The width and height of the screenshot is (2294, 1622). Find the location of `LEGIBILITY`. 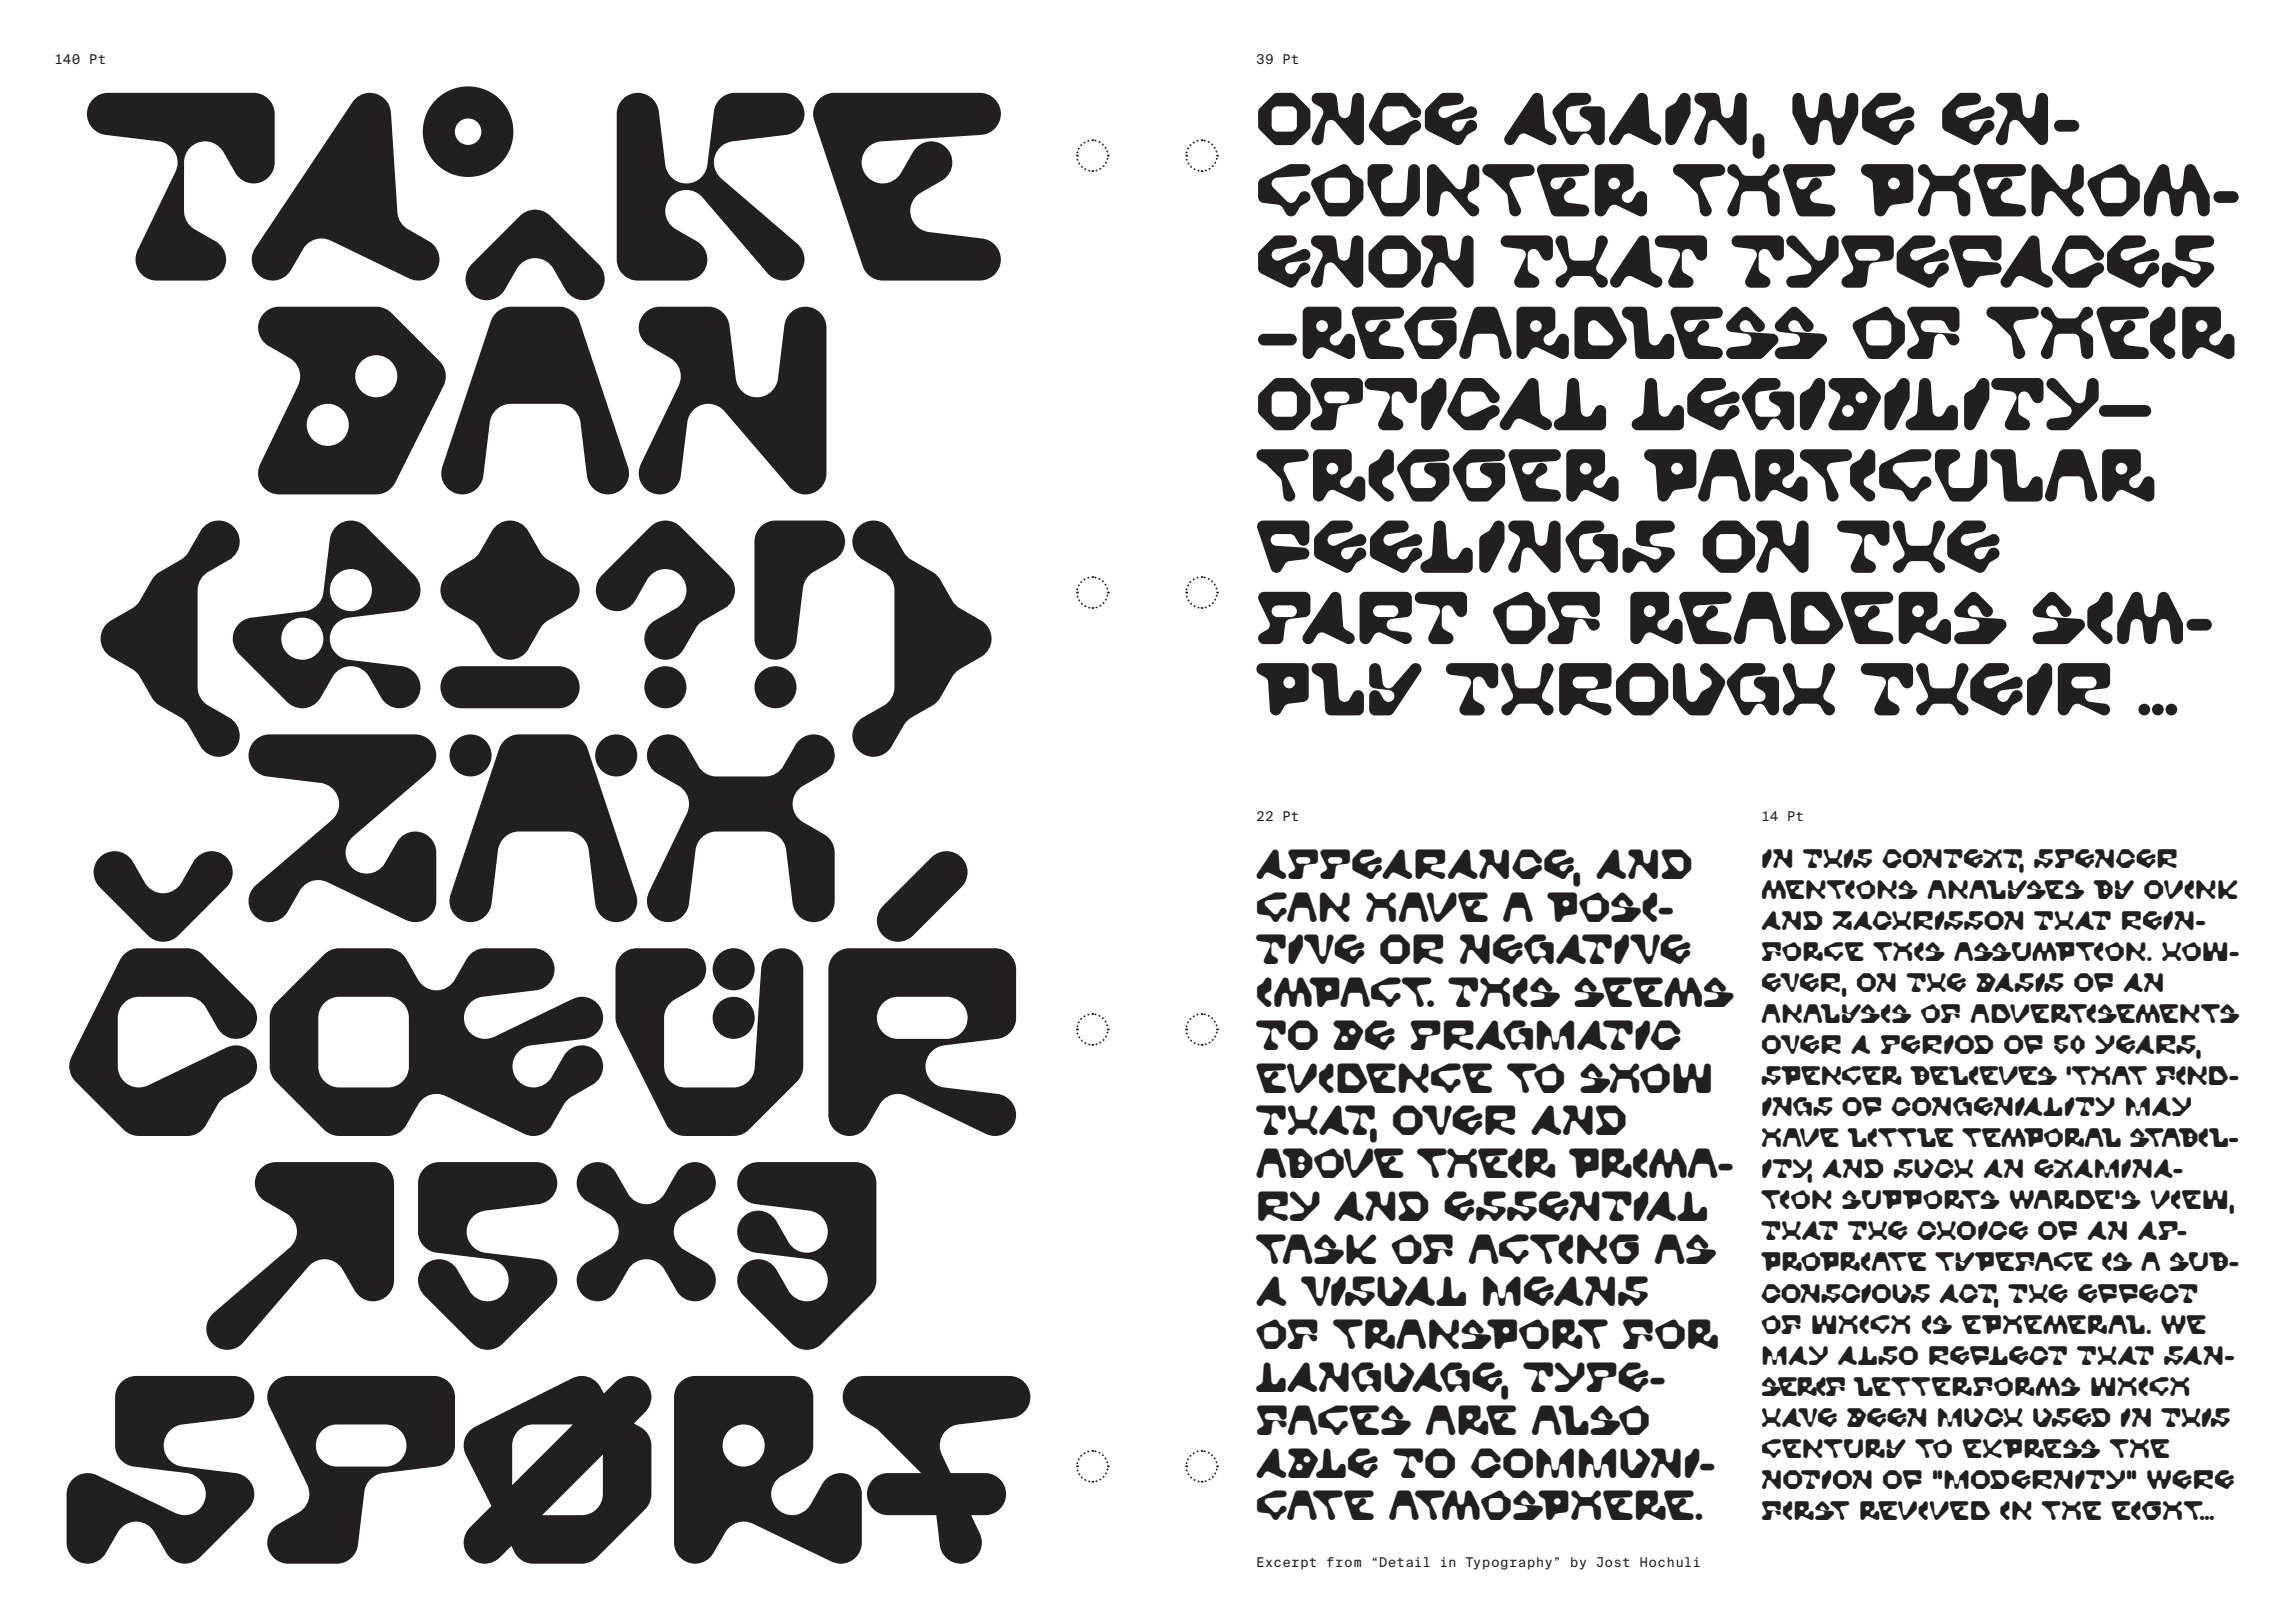

LEGIBILITY is located at coordinates (1866, 404).
